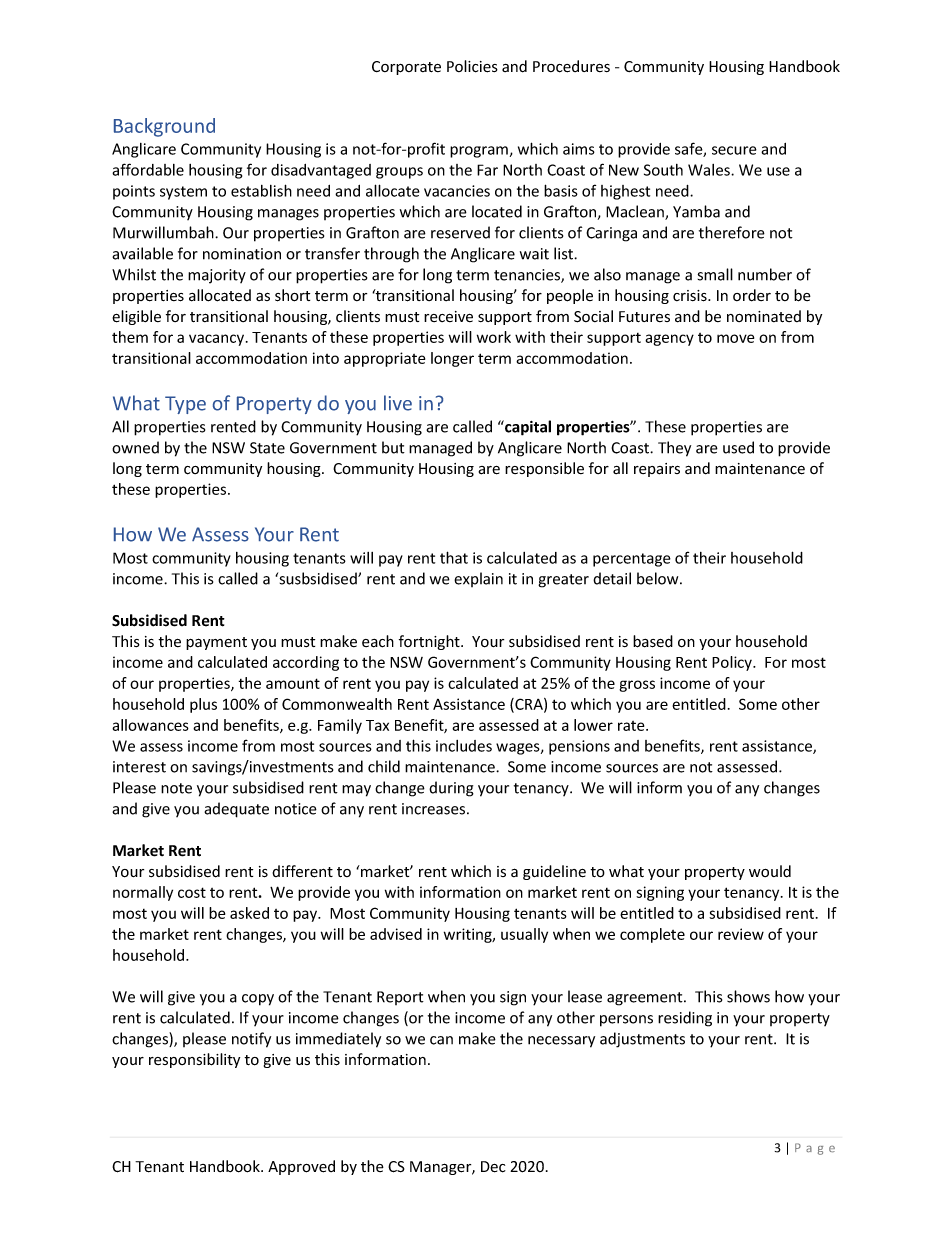 This screenshot has height=1233, width=952. Describe the element at coordinates (216, 643) in the screenshot. I see `payment` at that location.
